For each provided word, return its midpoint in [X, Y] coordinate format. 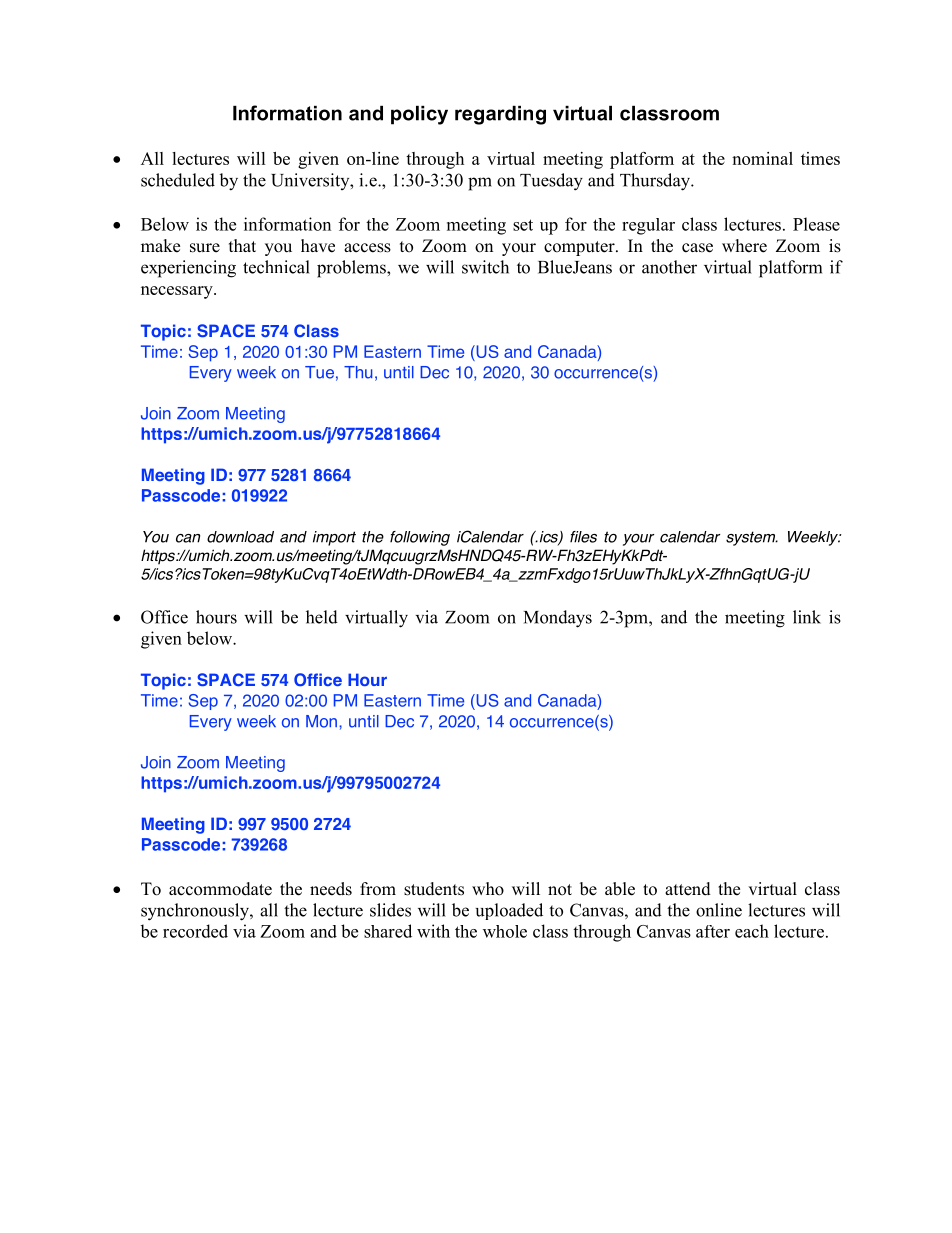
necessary [178, 292]
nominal [762, 158]
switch [485, 267]
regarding [500, 115]
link [807, 617]
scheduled [178, 180]
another [669, 267]
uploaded [509, 911]
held [322, 617]
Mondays [558, 619]
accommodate [220, 889]
